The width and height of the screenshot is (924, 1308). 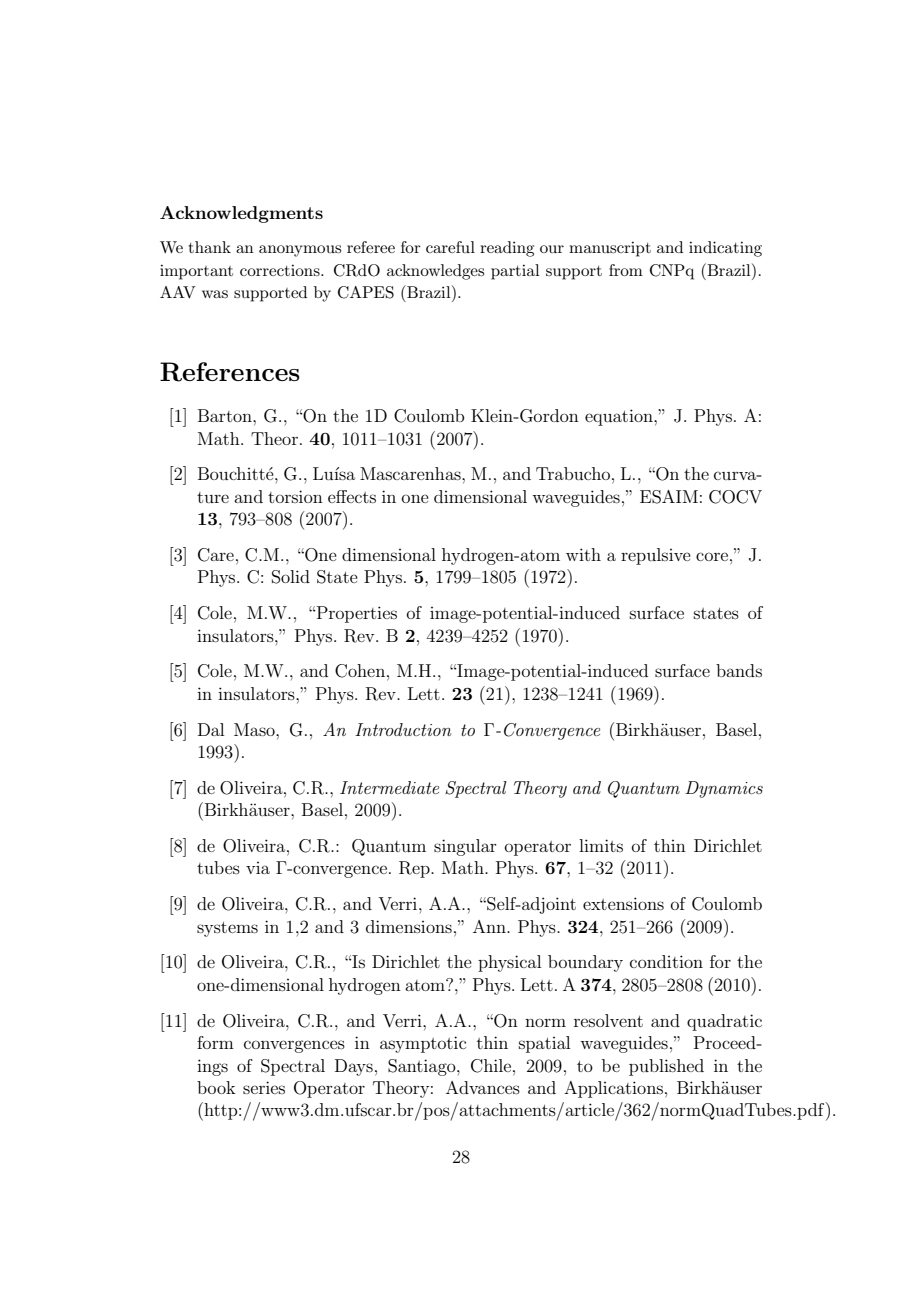 I want to click on via, so click(x=258, y=868).
